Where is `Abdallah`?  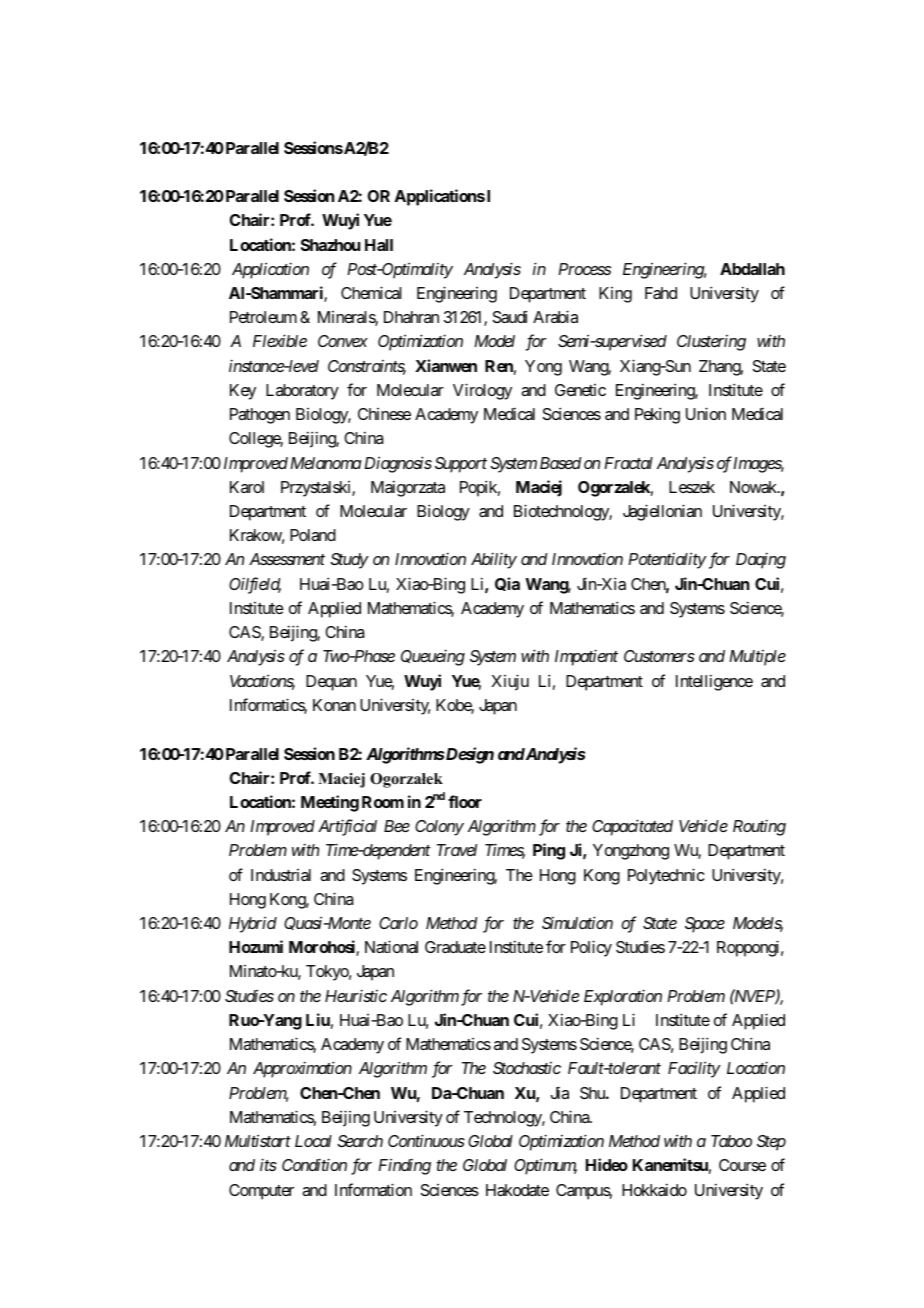 Abdallah is located at coordinates (752, 269).
